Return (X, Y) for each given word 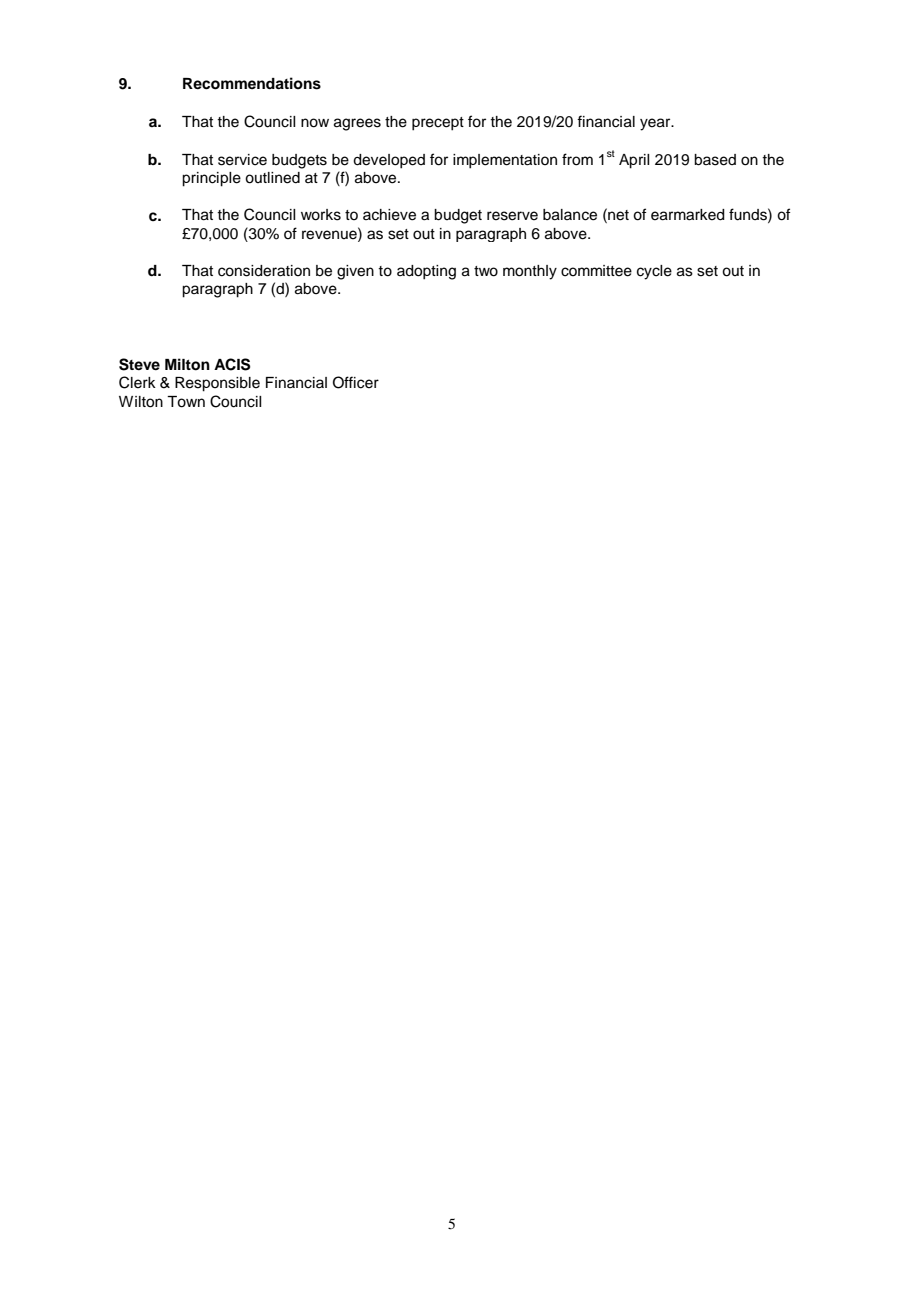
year (656, 124)
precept (438, 124)
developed (389, 161)
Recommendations (252, 83)
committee (596, 271)
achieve (389, 215)
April (634, 161)
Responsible (217, 384)
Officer (356, 382)
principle (211, 179)
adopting (426, 272)
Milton (187, 364)
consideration (264, 271)
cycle (654, 272)
